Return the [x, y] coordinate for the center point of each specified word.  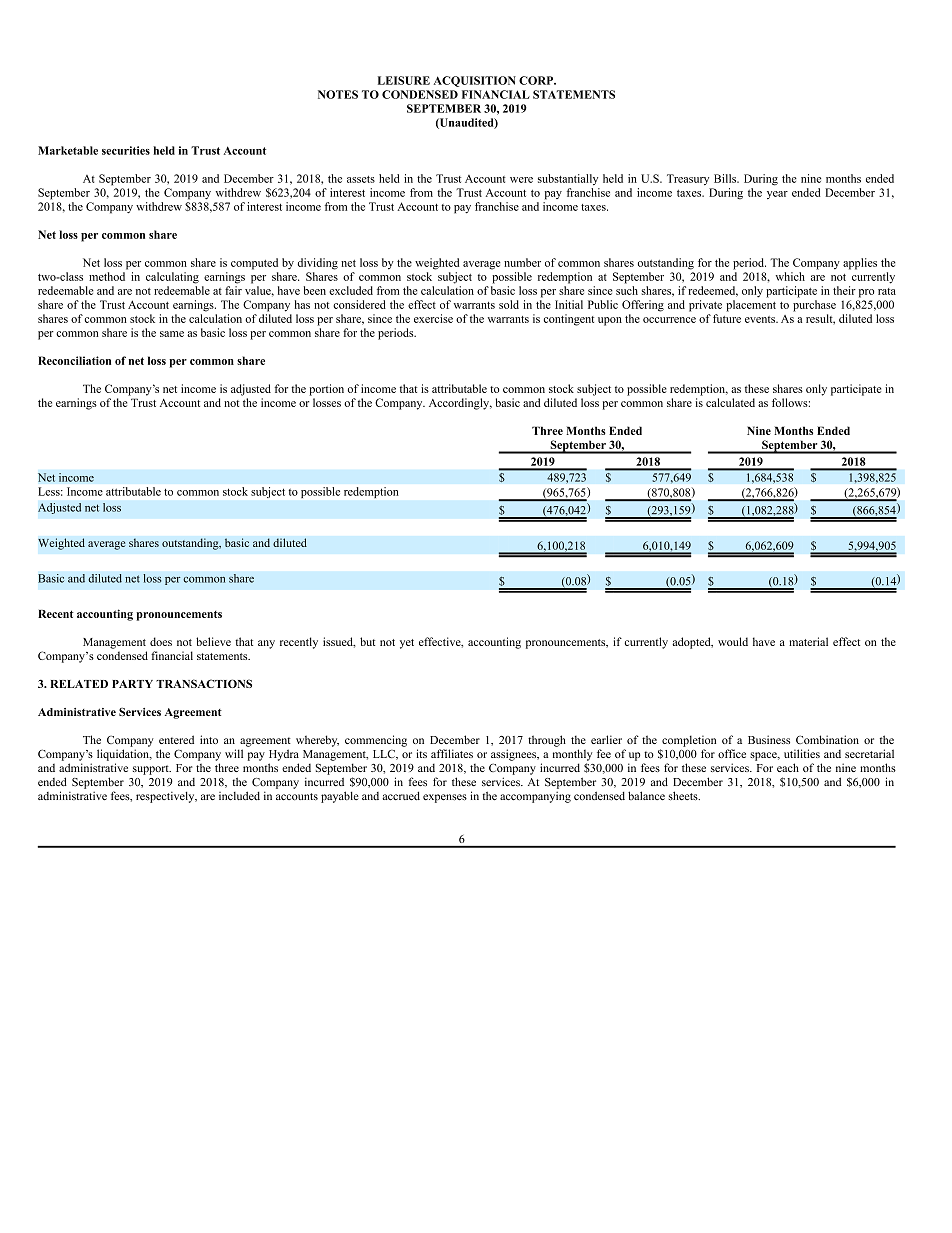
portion [326, 390]
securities [126, 150]
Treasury [688, 179]
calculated [730, 402]
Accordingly [460, 404]
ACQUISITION [474, 81]
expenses [445, 798]
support [152, 770]
